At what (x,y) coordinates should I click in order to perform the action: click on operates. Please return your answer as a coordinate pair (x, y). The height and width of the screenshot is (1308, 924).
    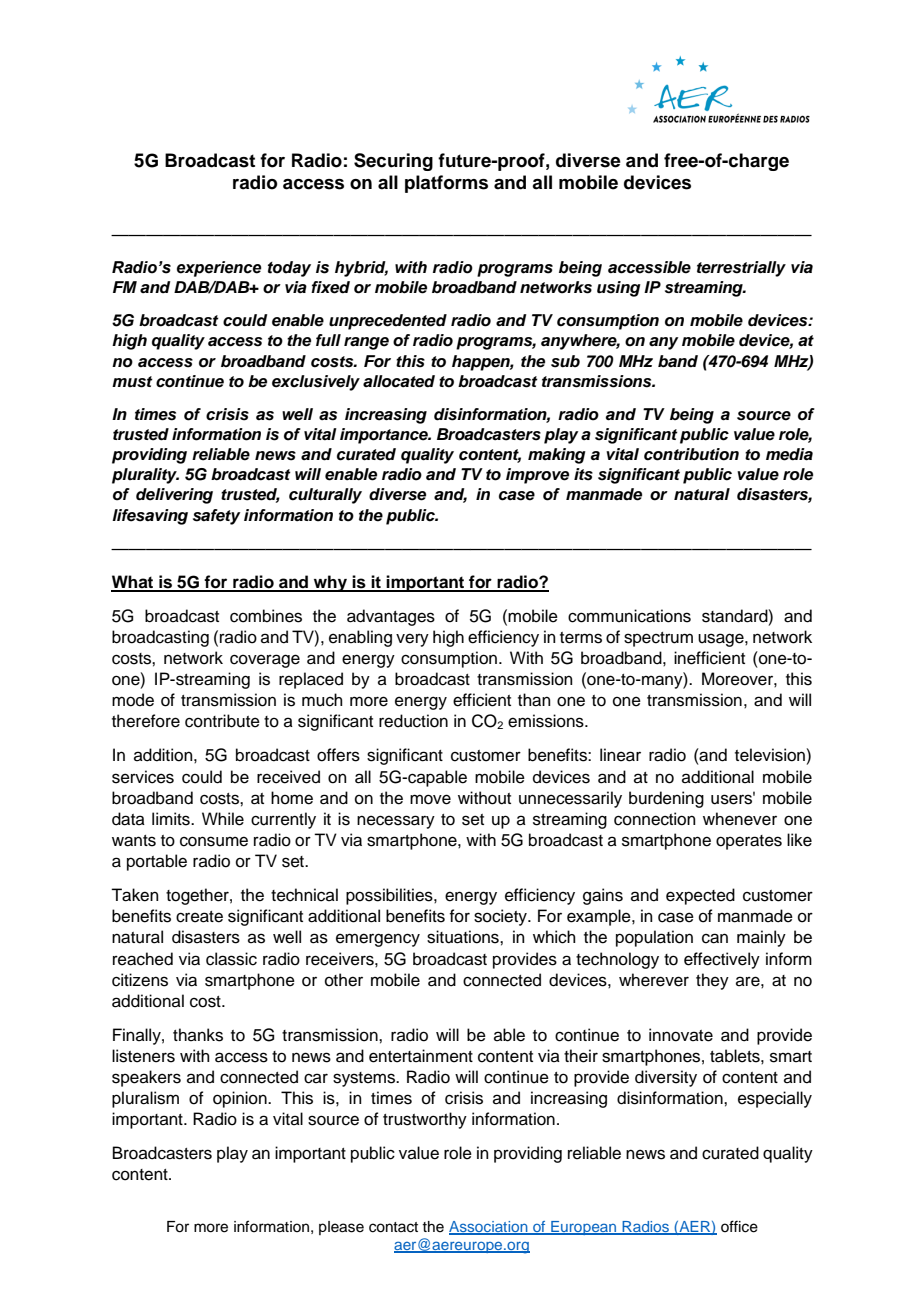
    Looking at the image, I should click on (749, 842).
